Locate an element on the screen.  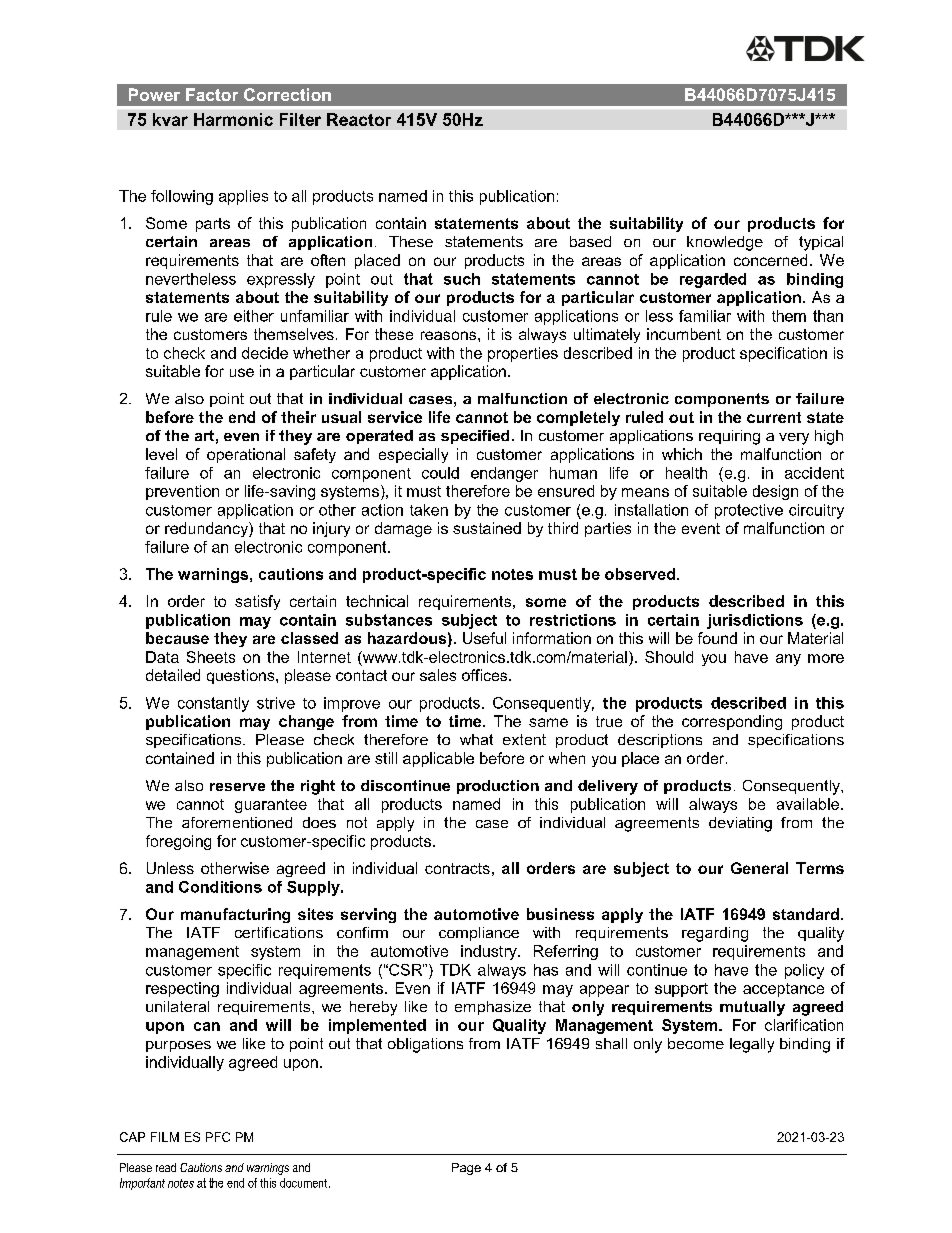
applicable is located at coordinates (438, 759).
